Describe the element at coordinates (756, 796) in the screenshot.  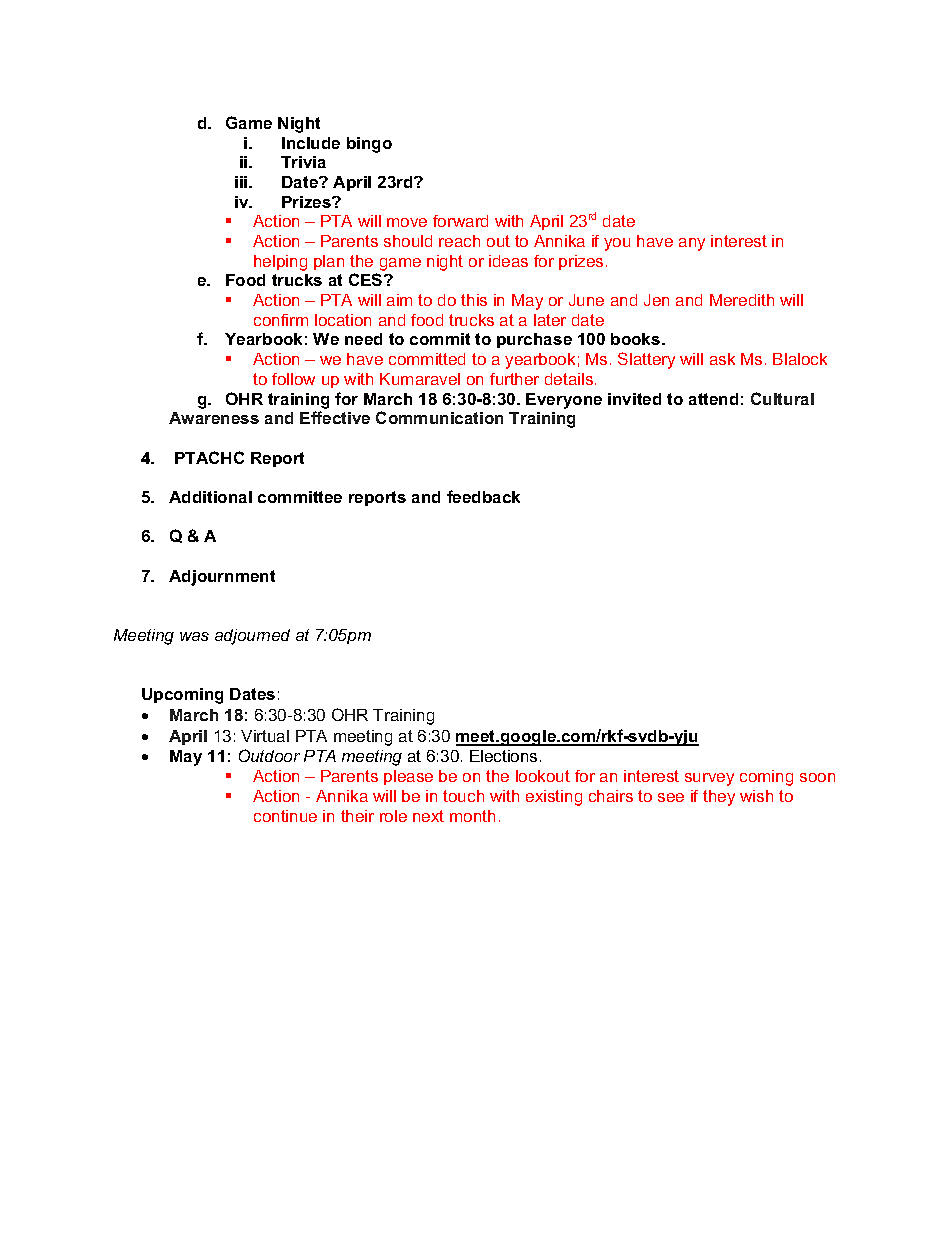
I see `wish` at that location.
